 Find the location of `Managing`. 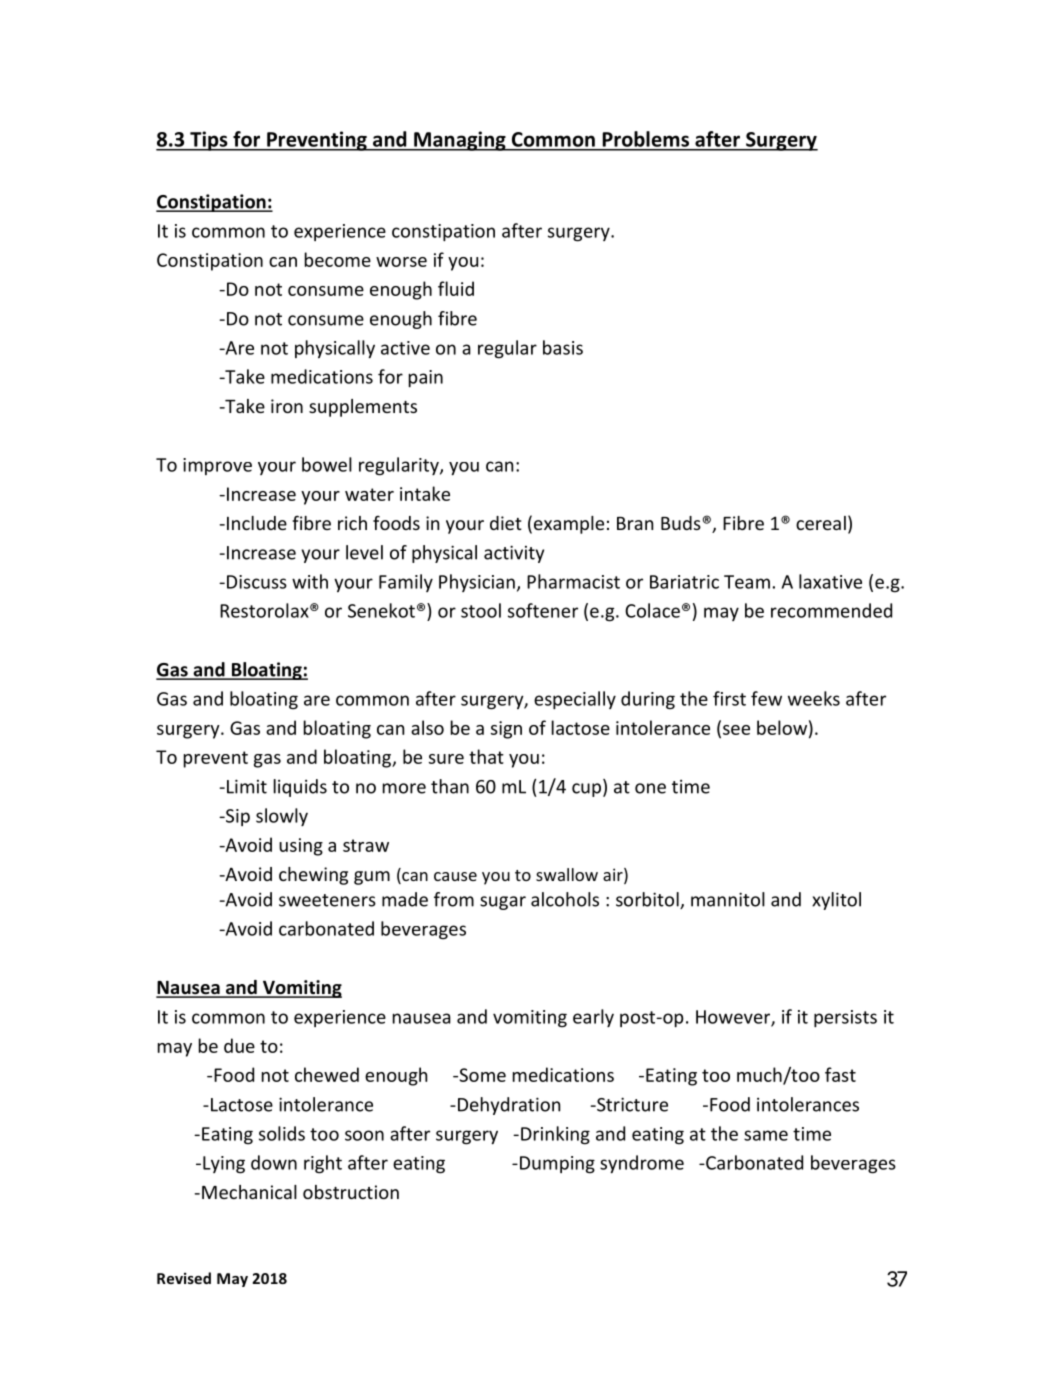

Managing is located at coordinates (460, 141).
